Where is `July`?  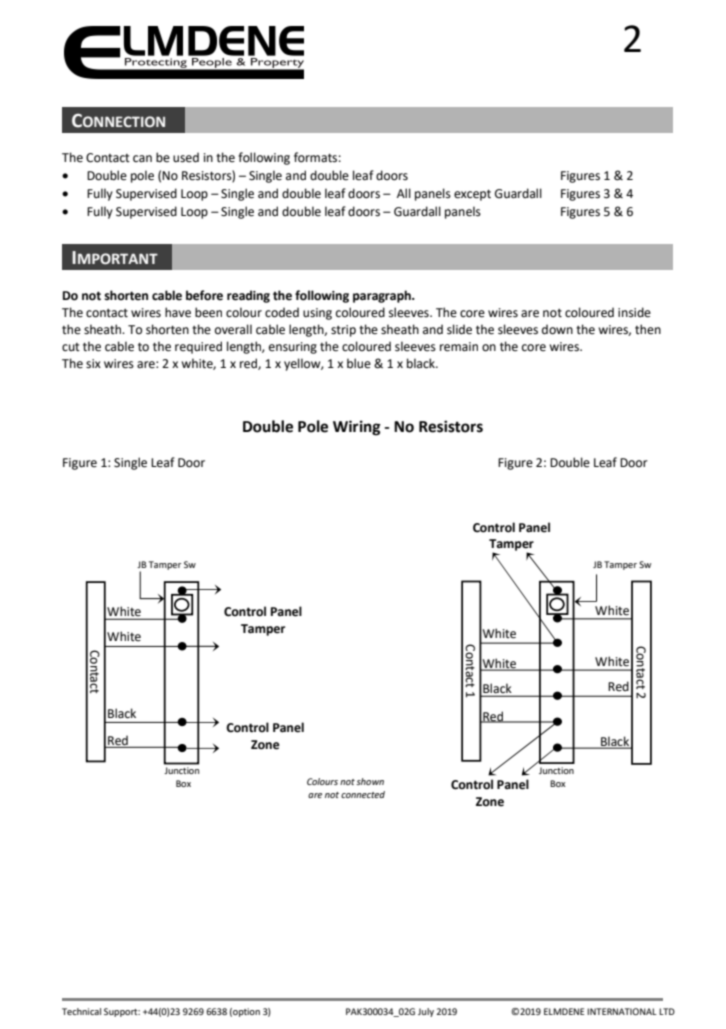 July is located at coordinates (426, 1012).
